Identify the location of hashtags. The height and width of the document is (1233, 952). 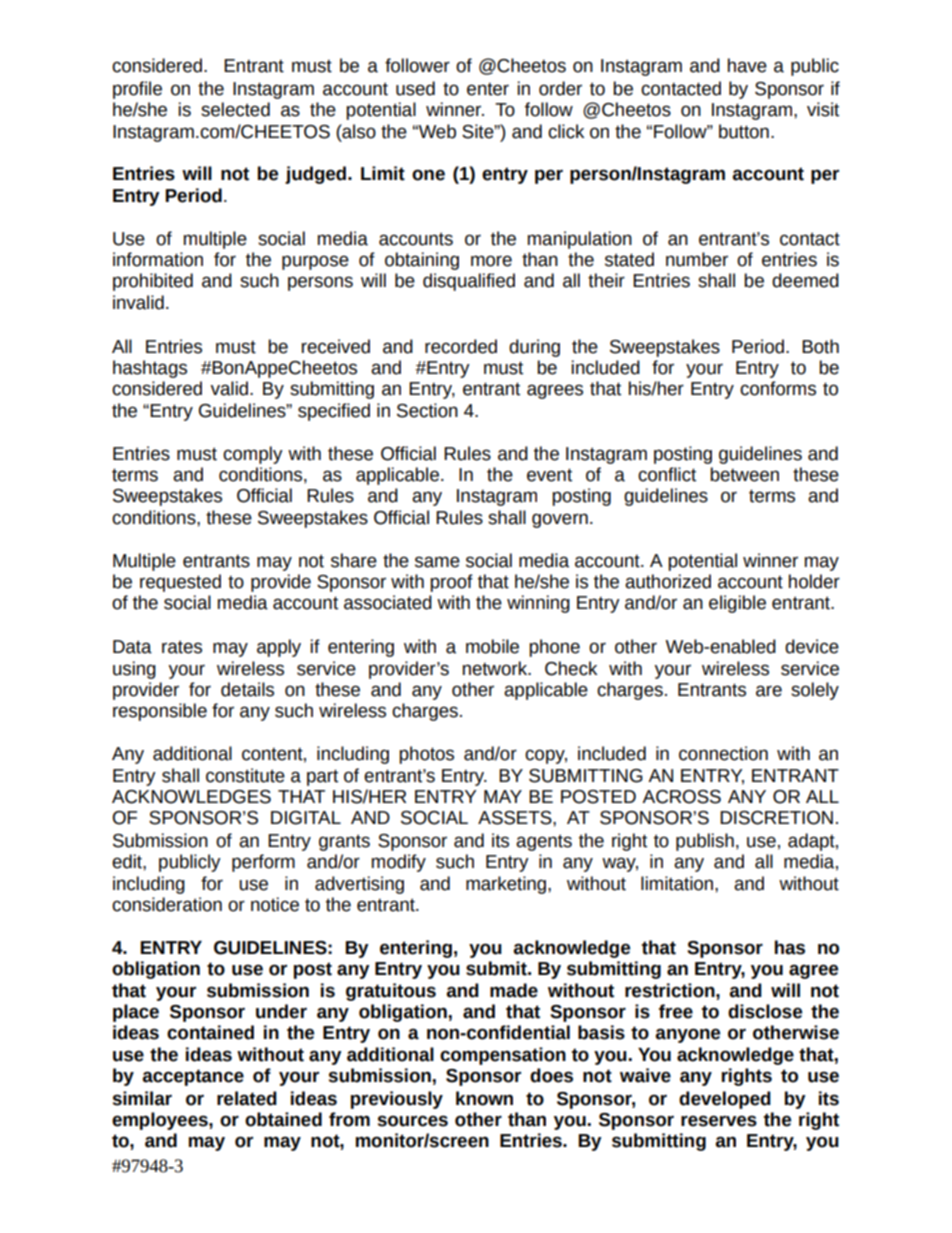
(150, 369).
